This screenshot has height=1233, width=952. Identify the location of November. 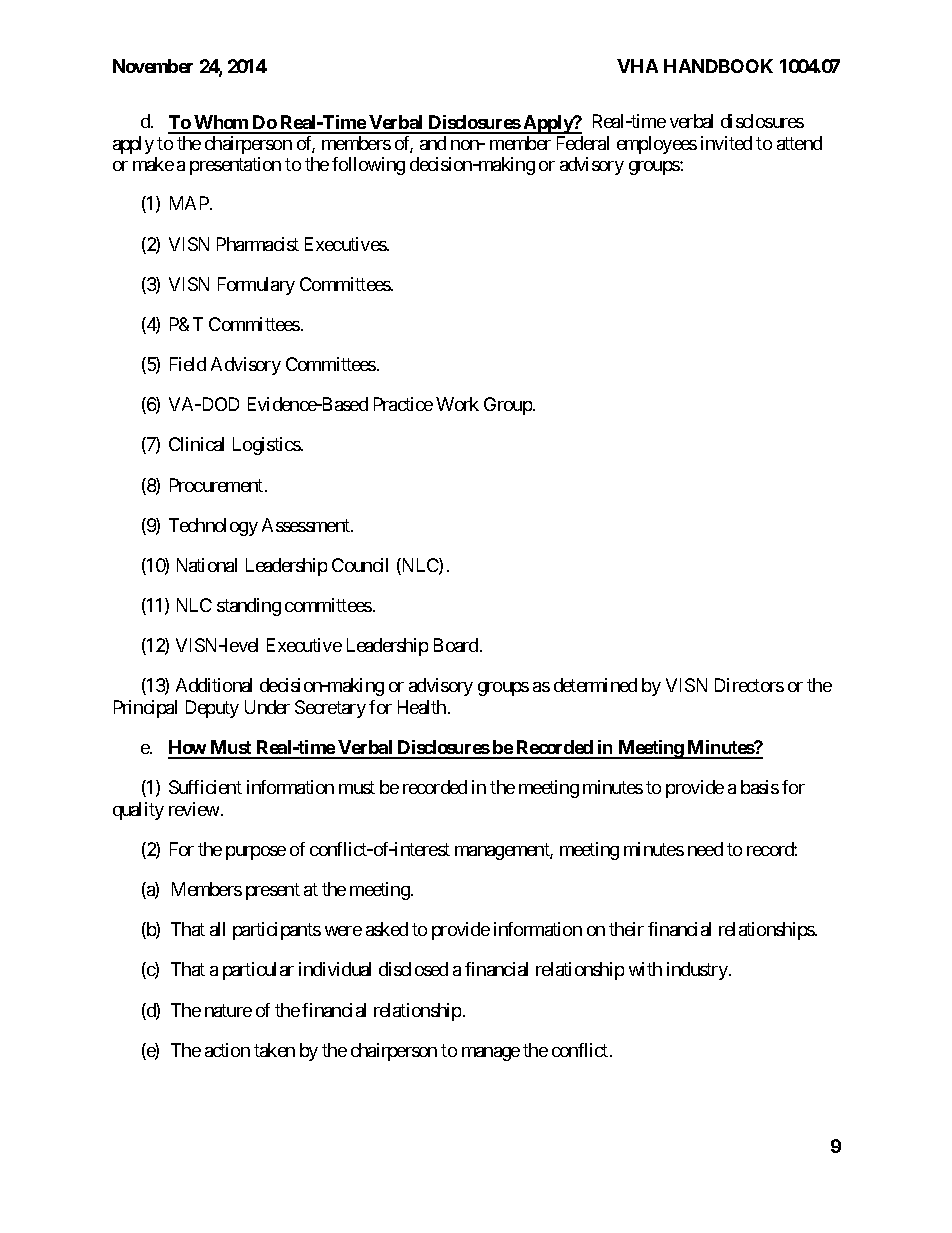
(153, 66).
